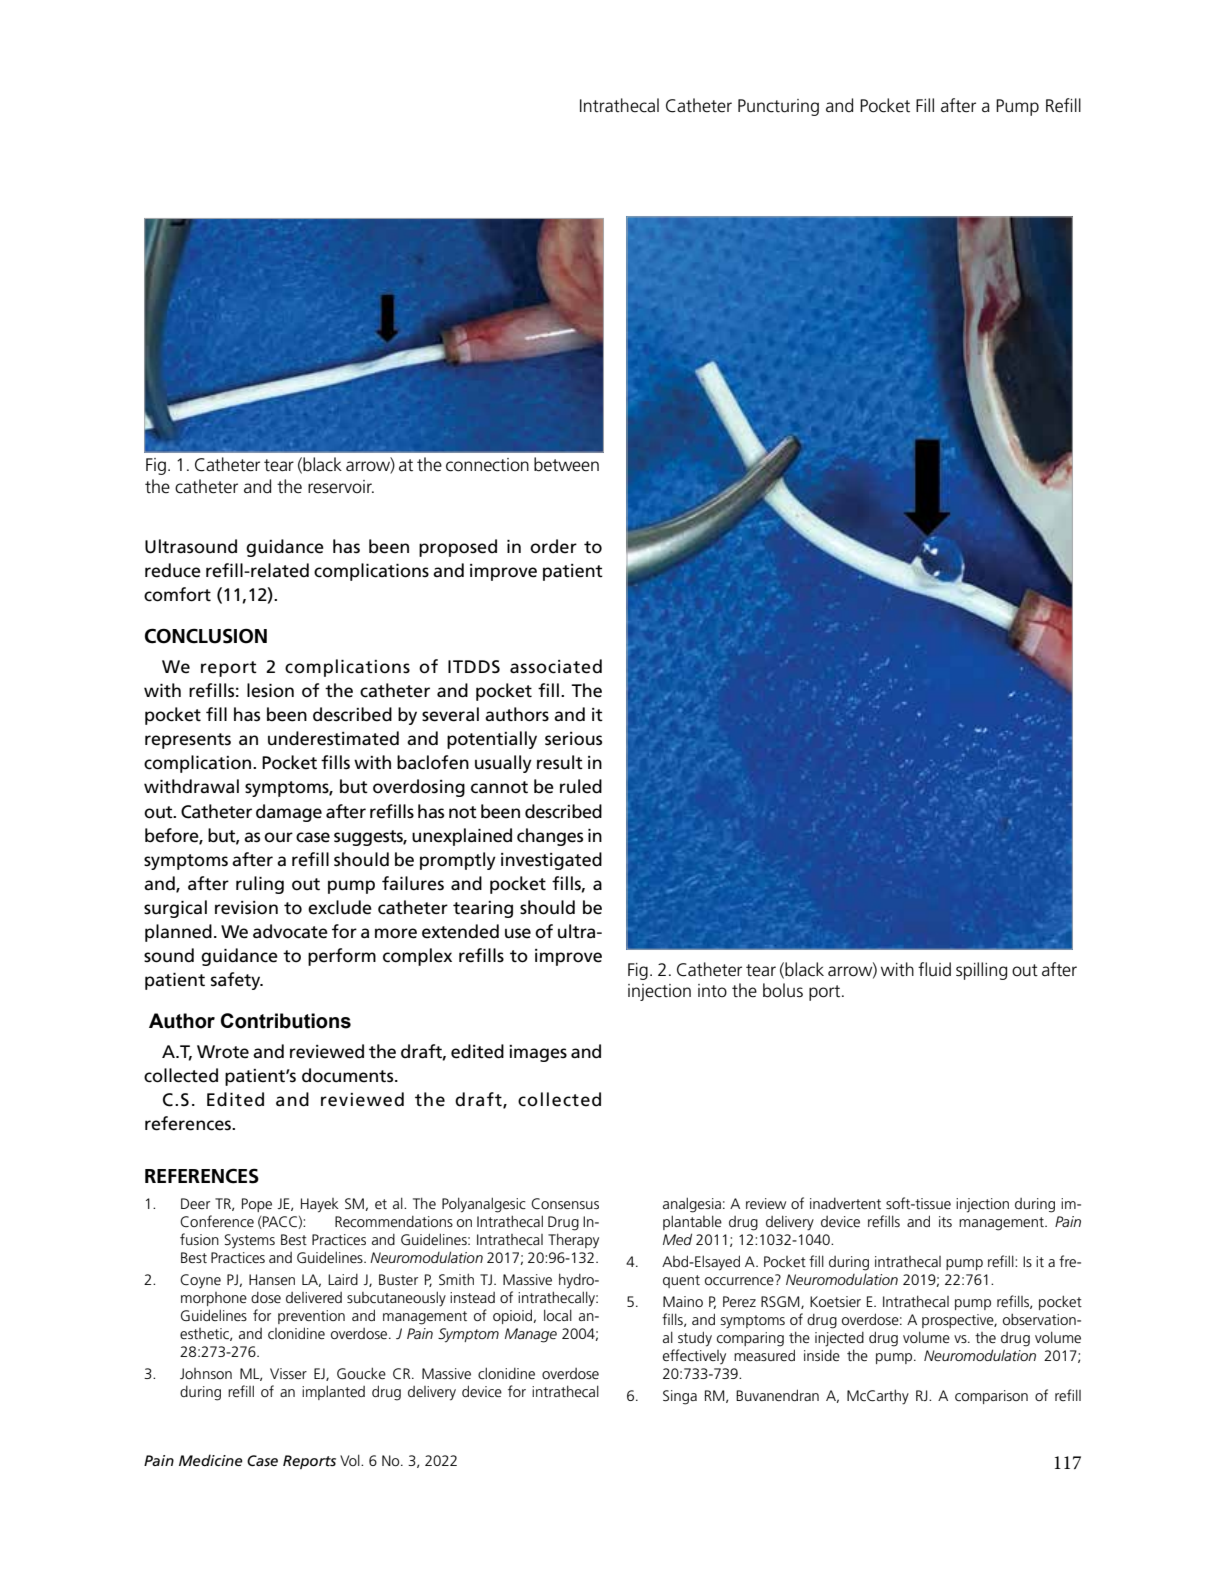  What do you see at coordinates (566, 464) in the screenshot?
I see `between` at bounding box center [566, 464].
